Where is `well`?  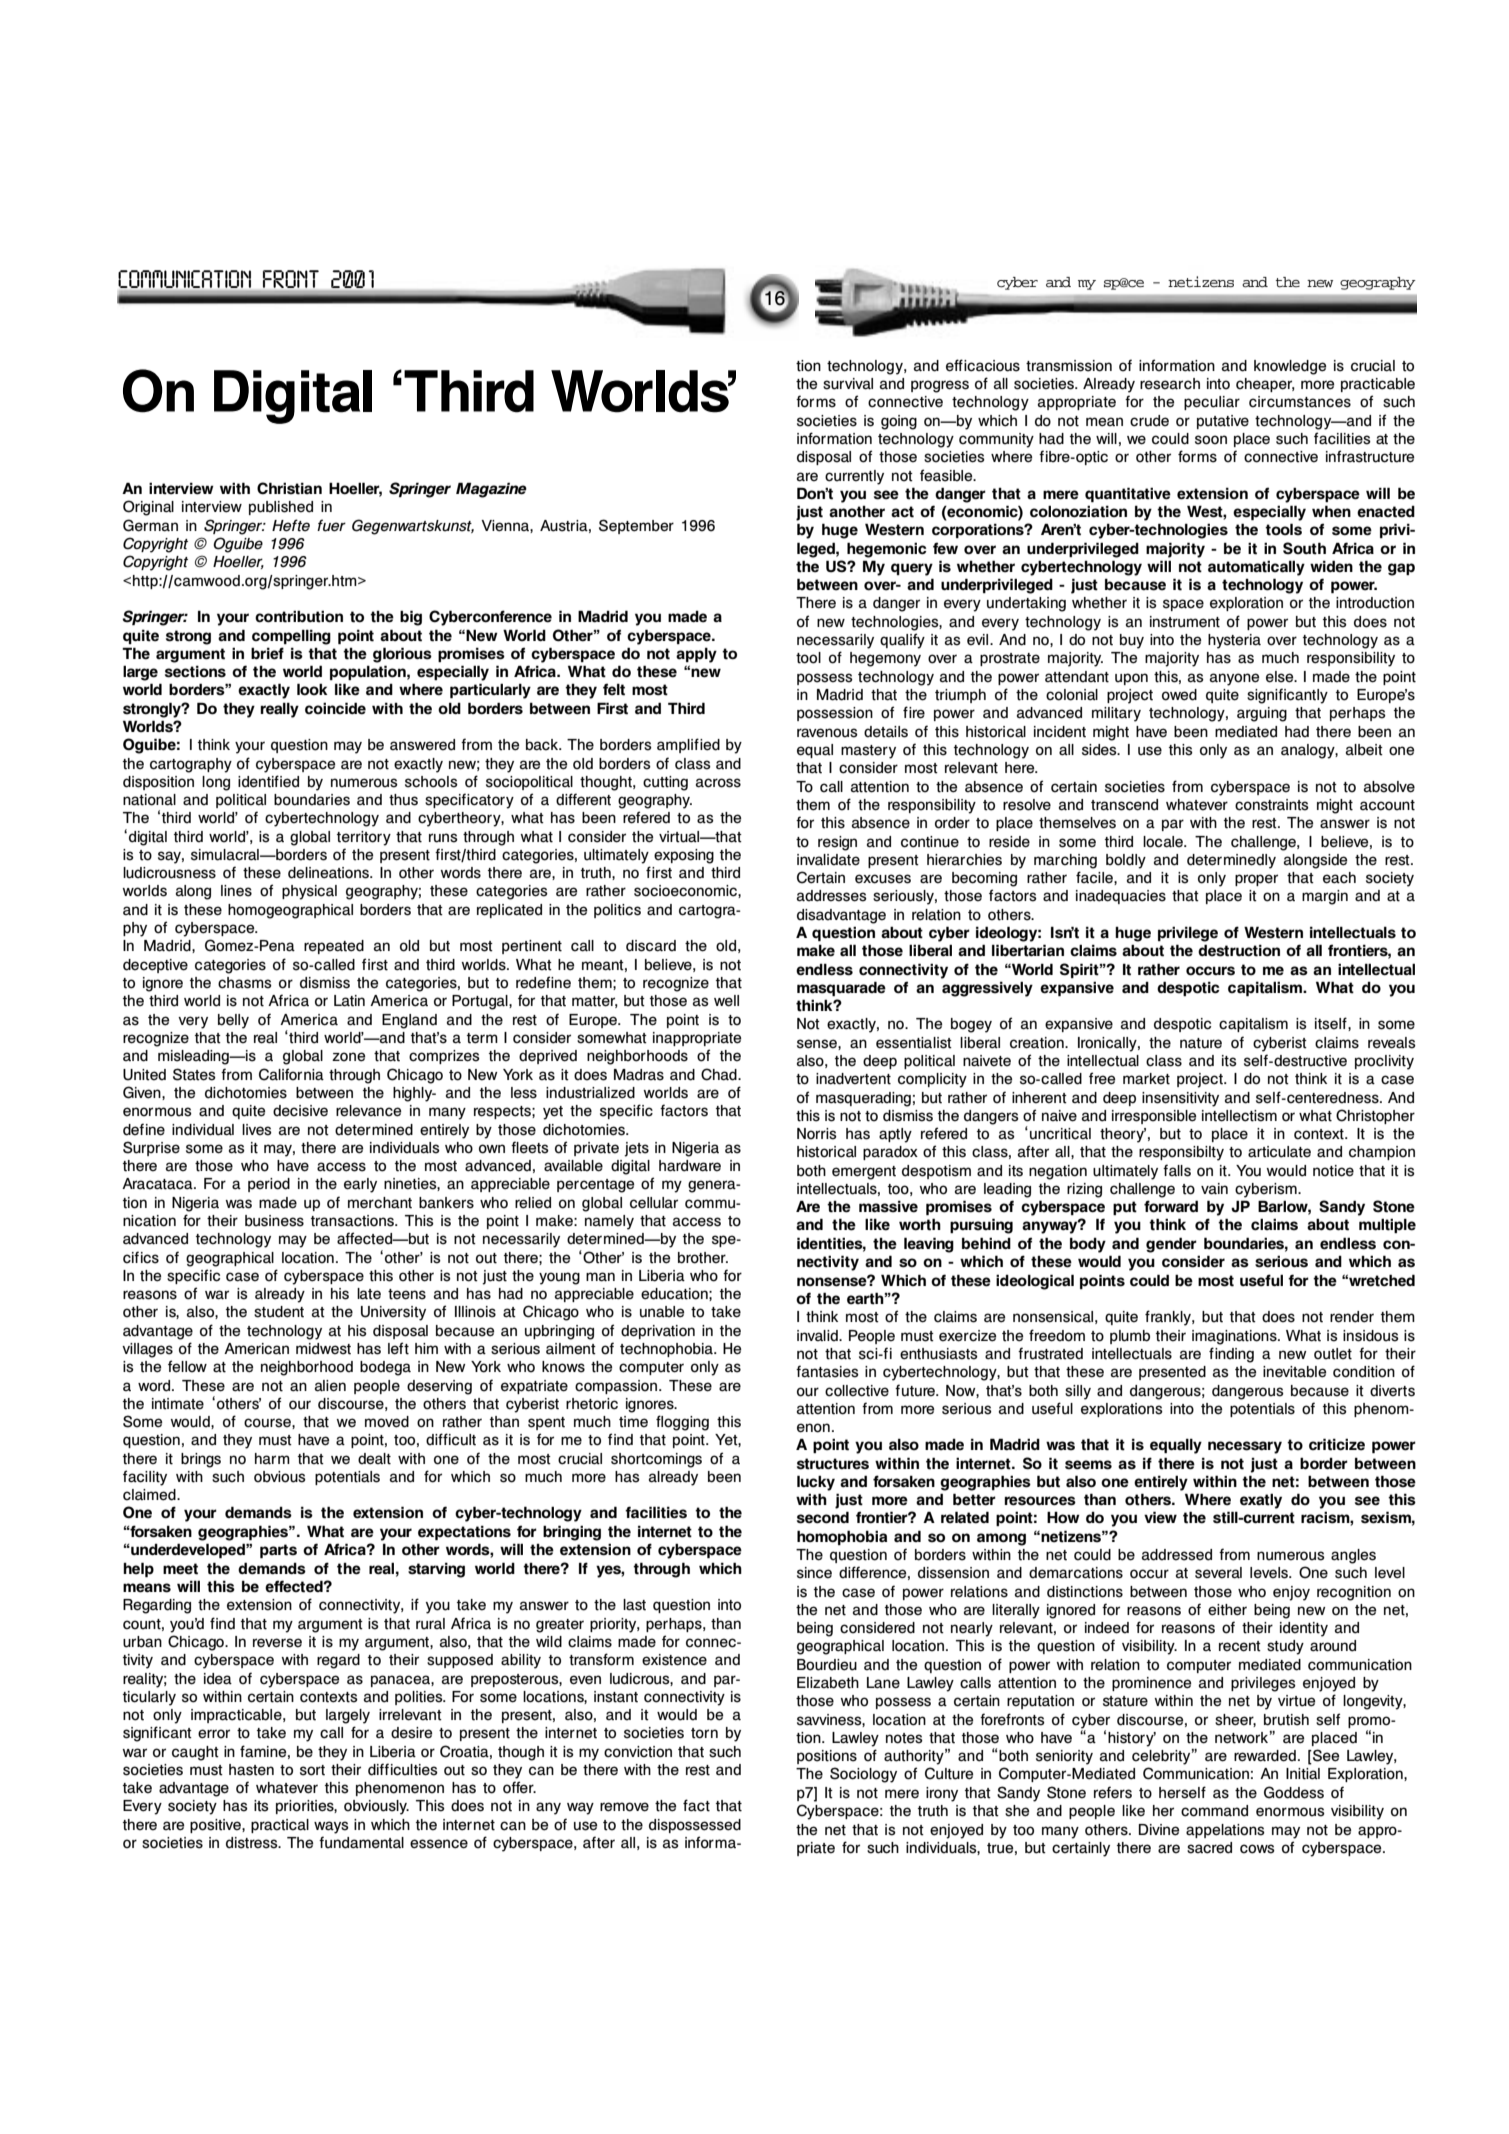 well is located at coordinates (726, 1001).
